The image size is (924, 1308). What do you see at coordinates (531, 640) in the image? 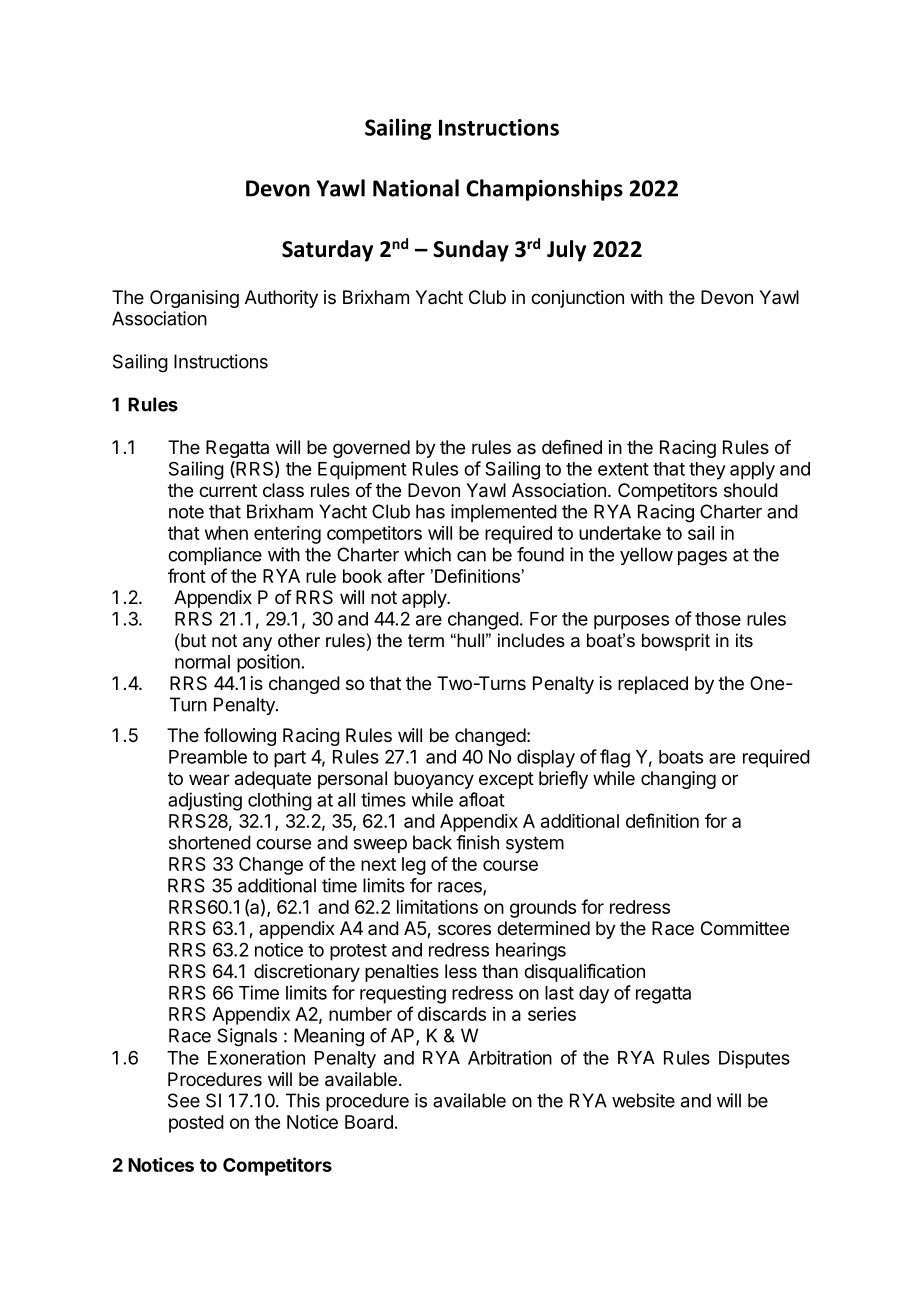
I see `includes` at bounding box center [531, 640].
